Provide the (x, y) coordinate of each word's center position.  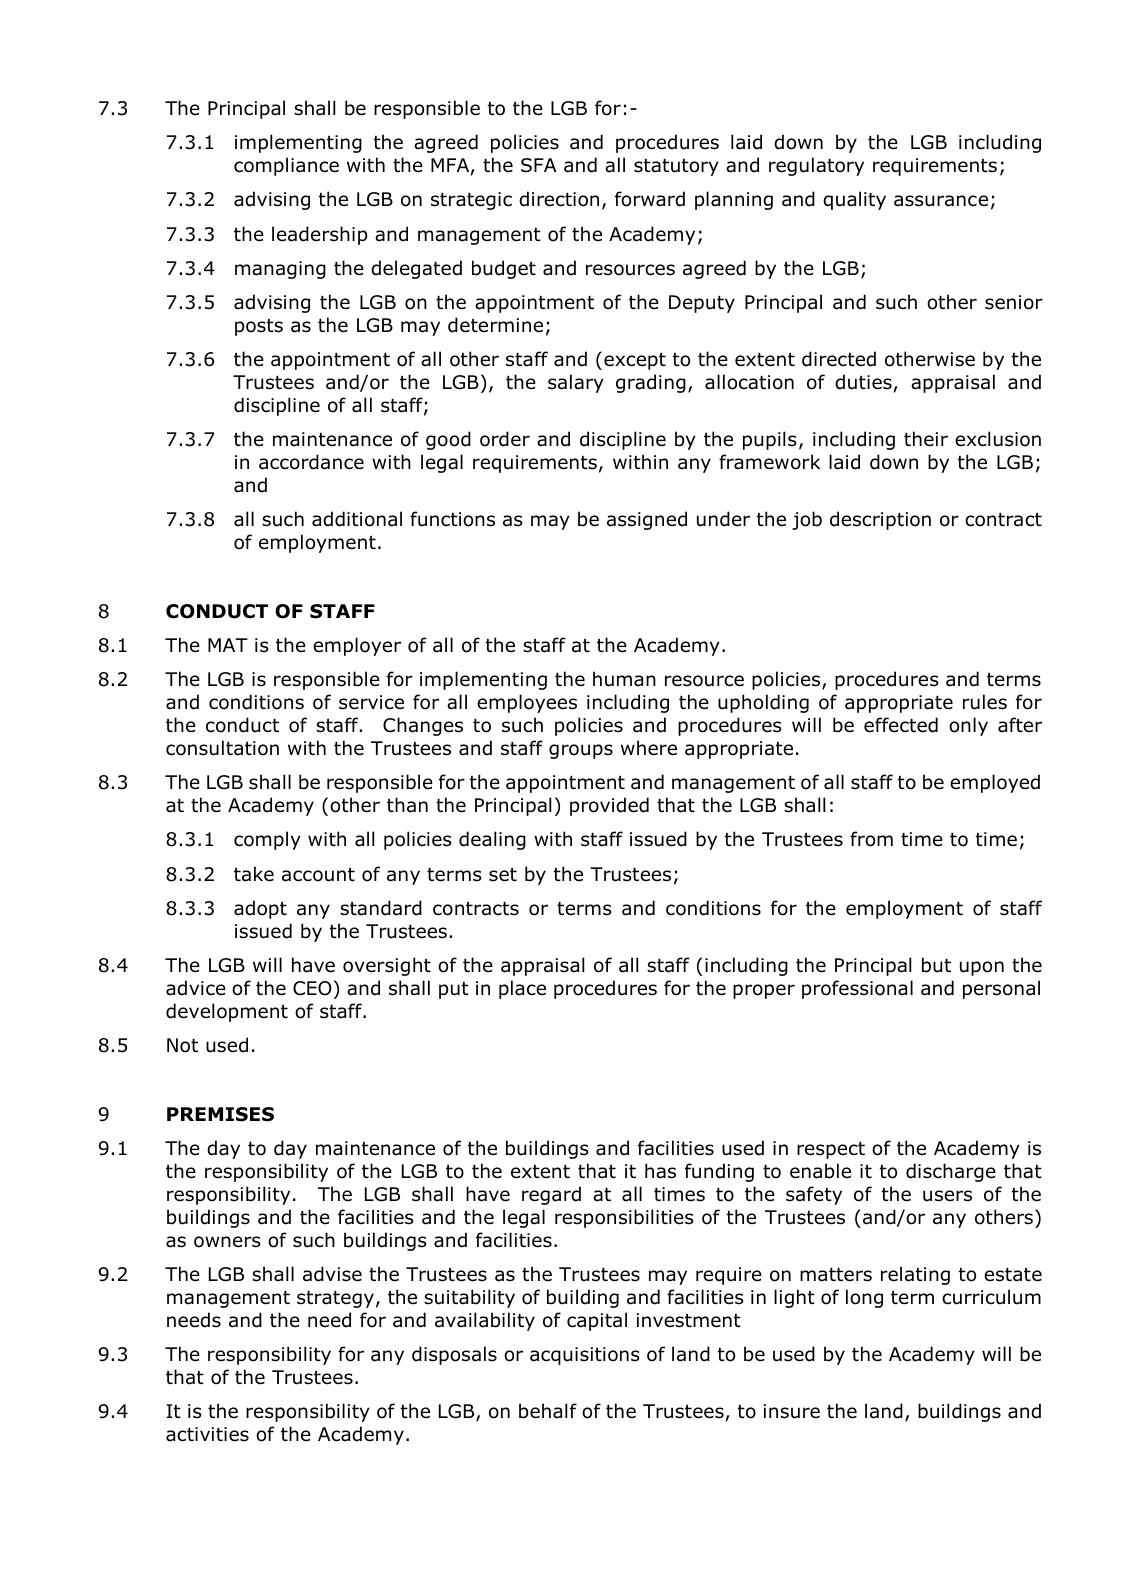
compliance (286, 166)
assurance (941, 201)
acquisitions (585, 1356)
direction (559, 199)
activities (207, 1434)
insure (792, 1411)
